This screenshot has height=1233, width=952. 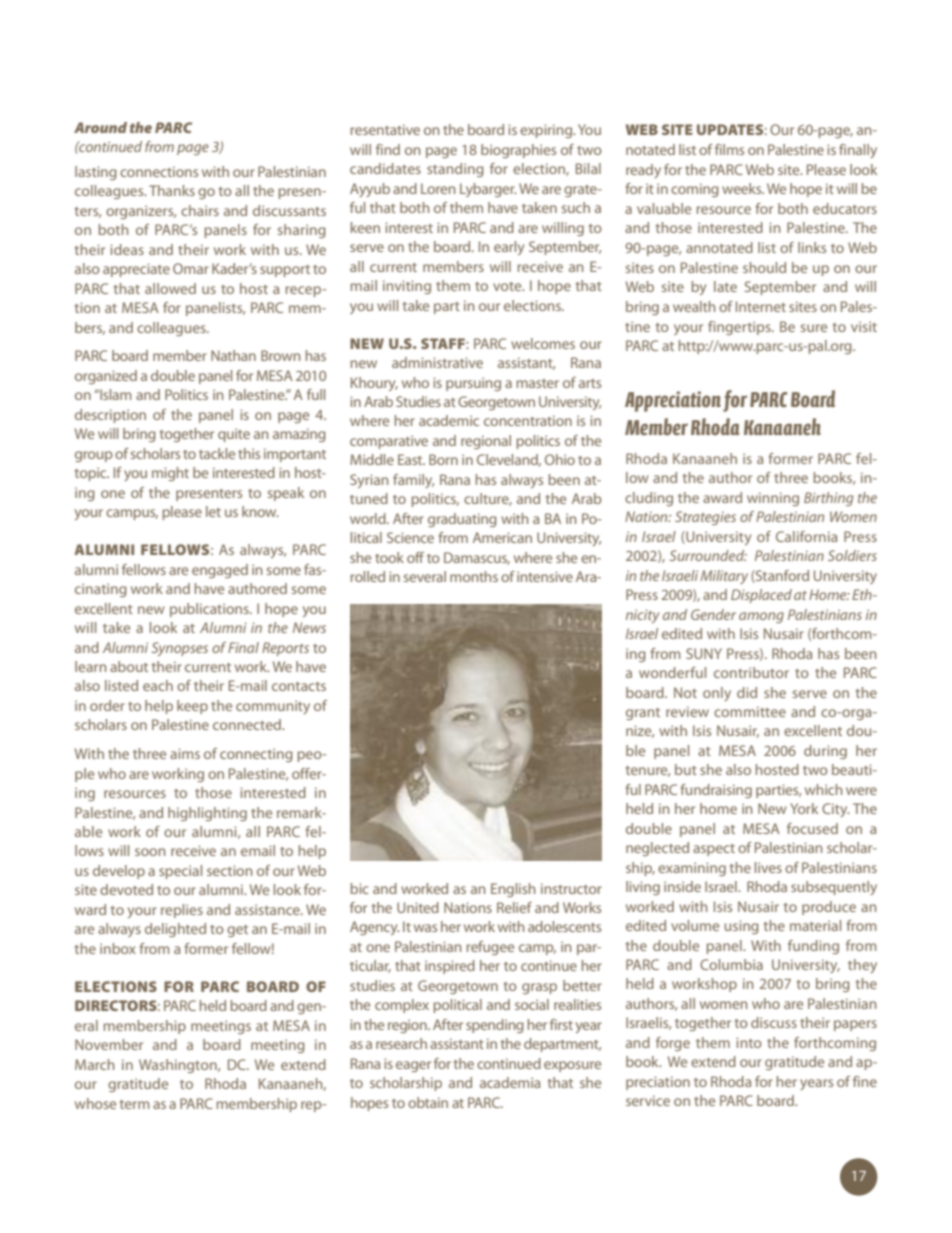 I want to click on grant, so click(x=643, y=714).
